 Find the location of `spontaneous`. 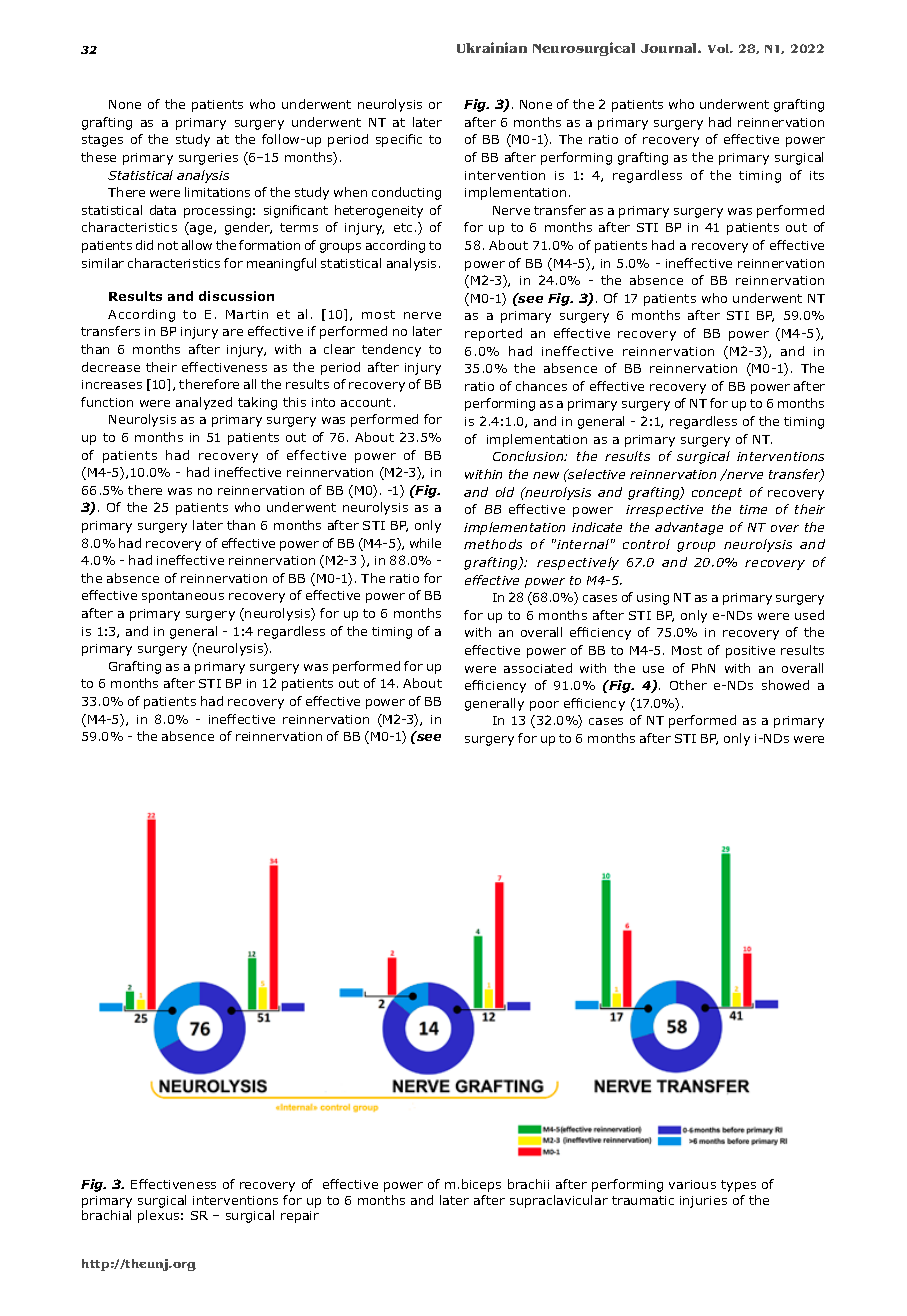

spontaneous is located at coordinates (183, 597).
